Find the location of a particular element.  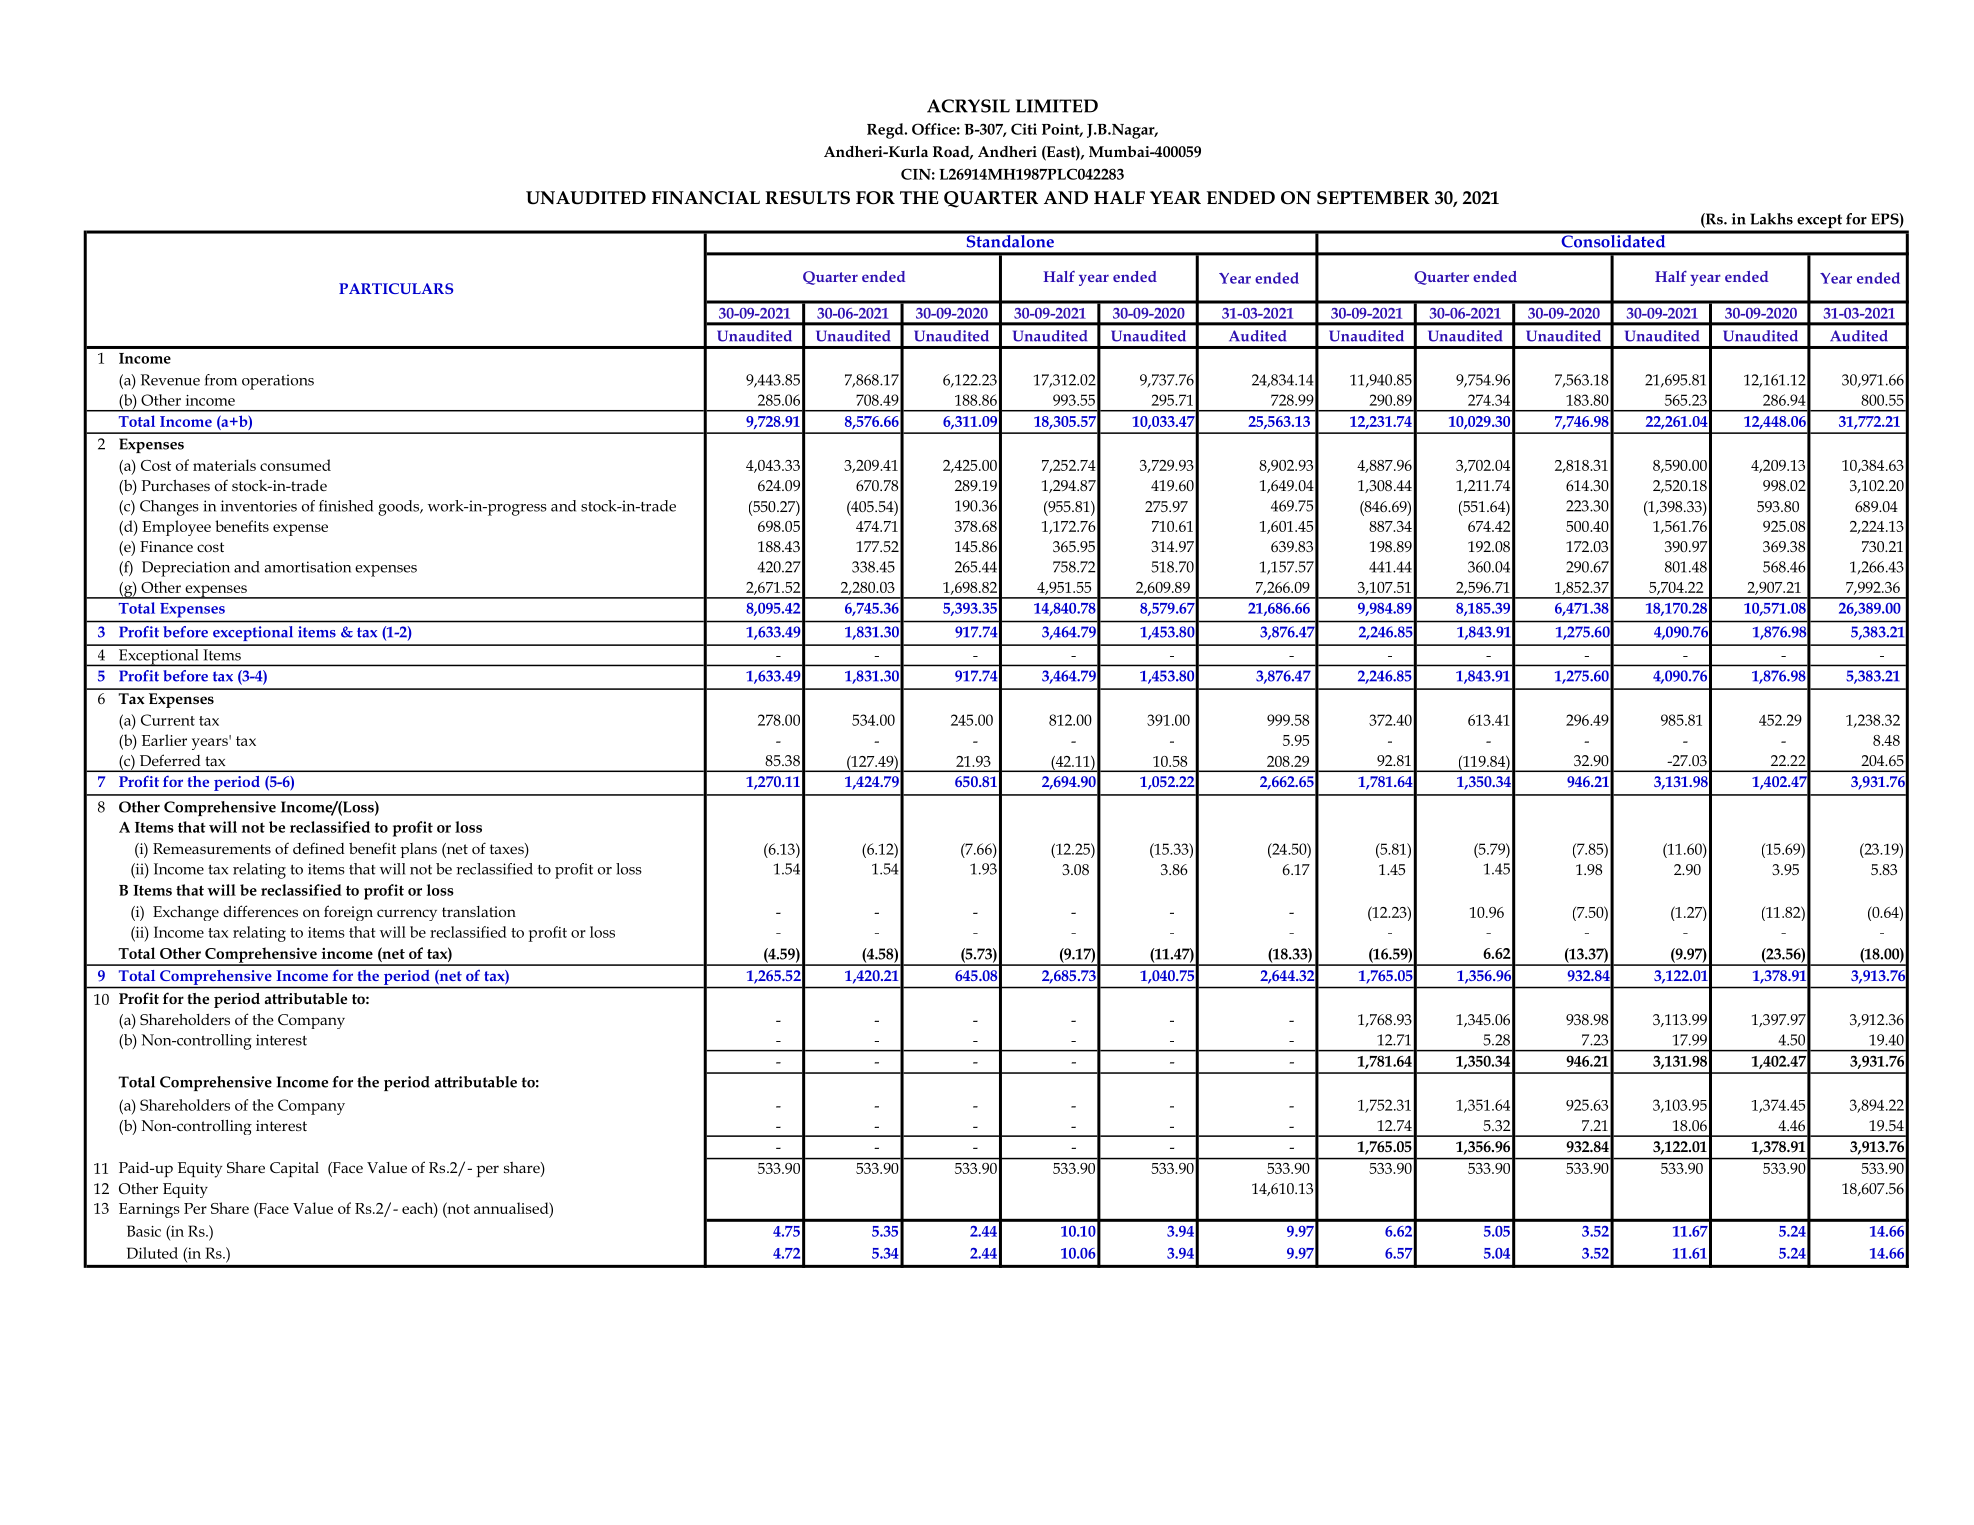

plans is located at coordinates (418, 850).
